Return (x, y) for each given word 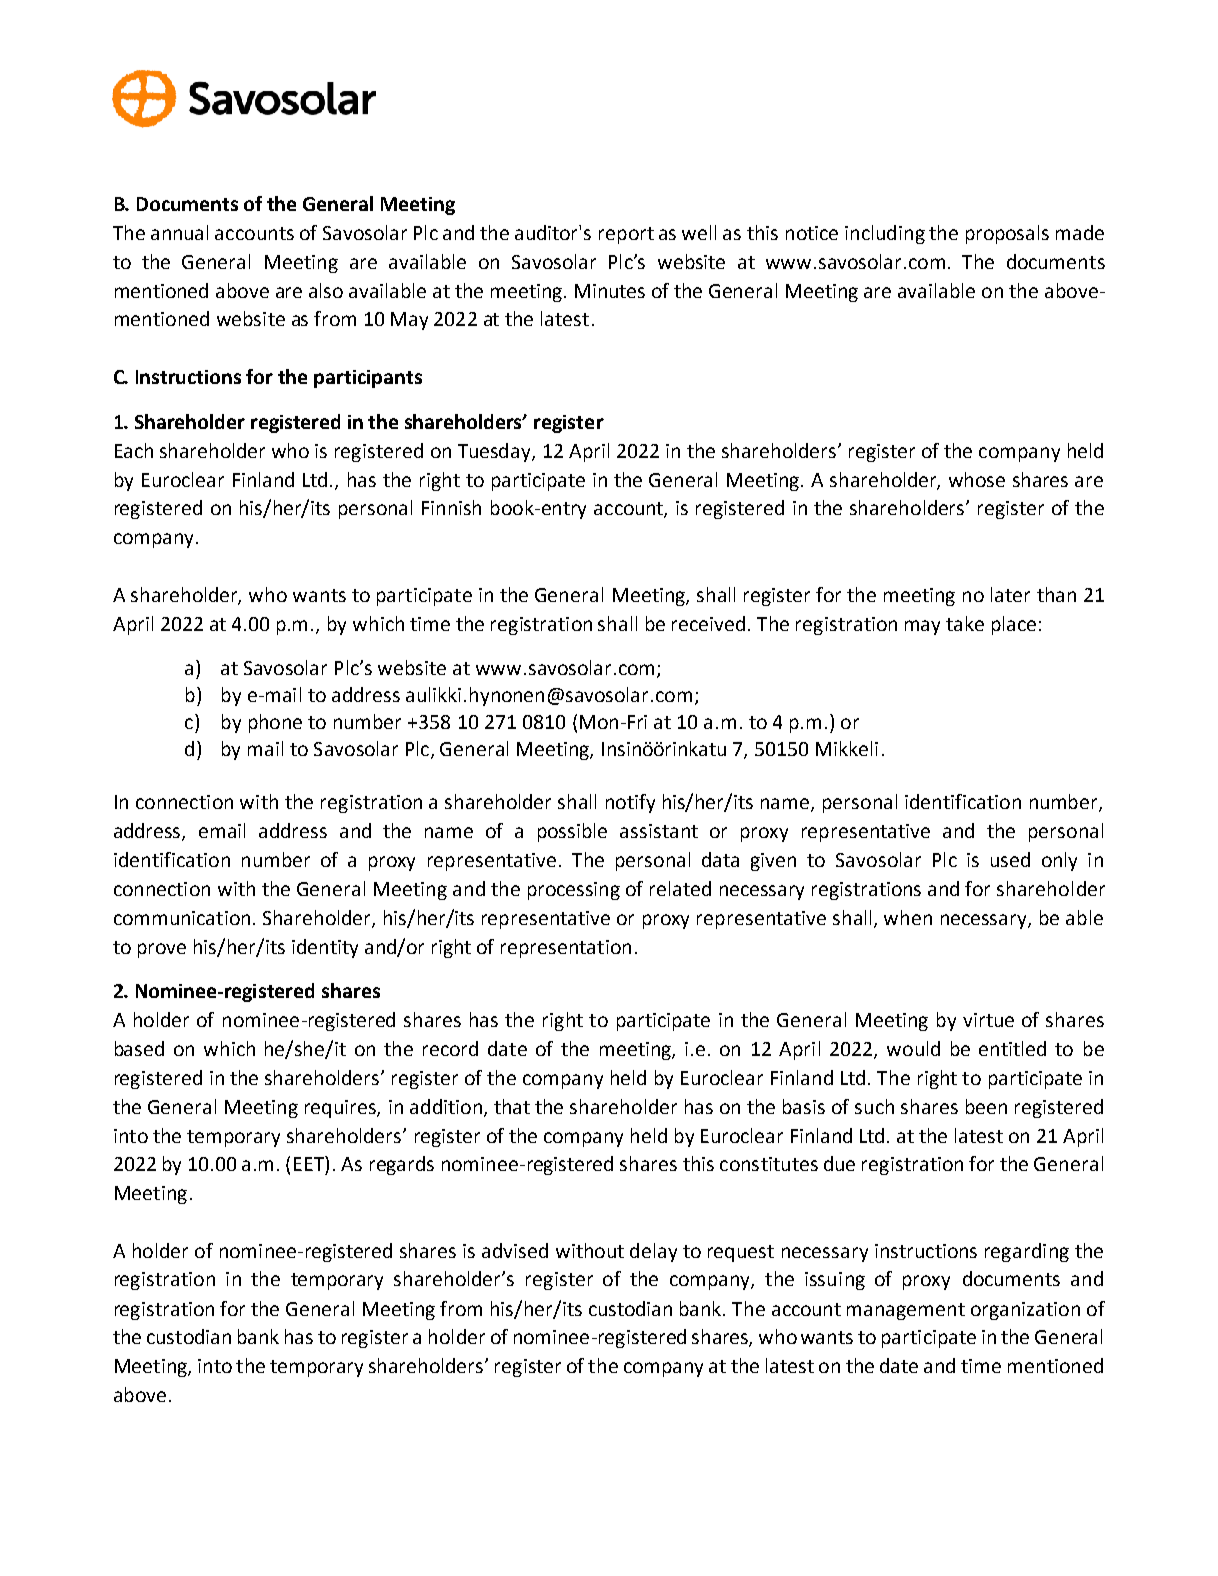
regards (402, 1165)
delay (653, 1252)
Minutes (610, 291)
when (908, 917)
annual (179, 232)
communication (182, 918)
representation (566, 949)
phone (275, 723)
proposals (1007, 234)
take (965, 623)
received (710, 623)
